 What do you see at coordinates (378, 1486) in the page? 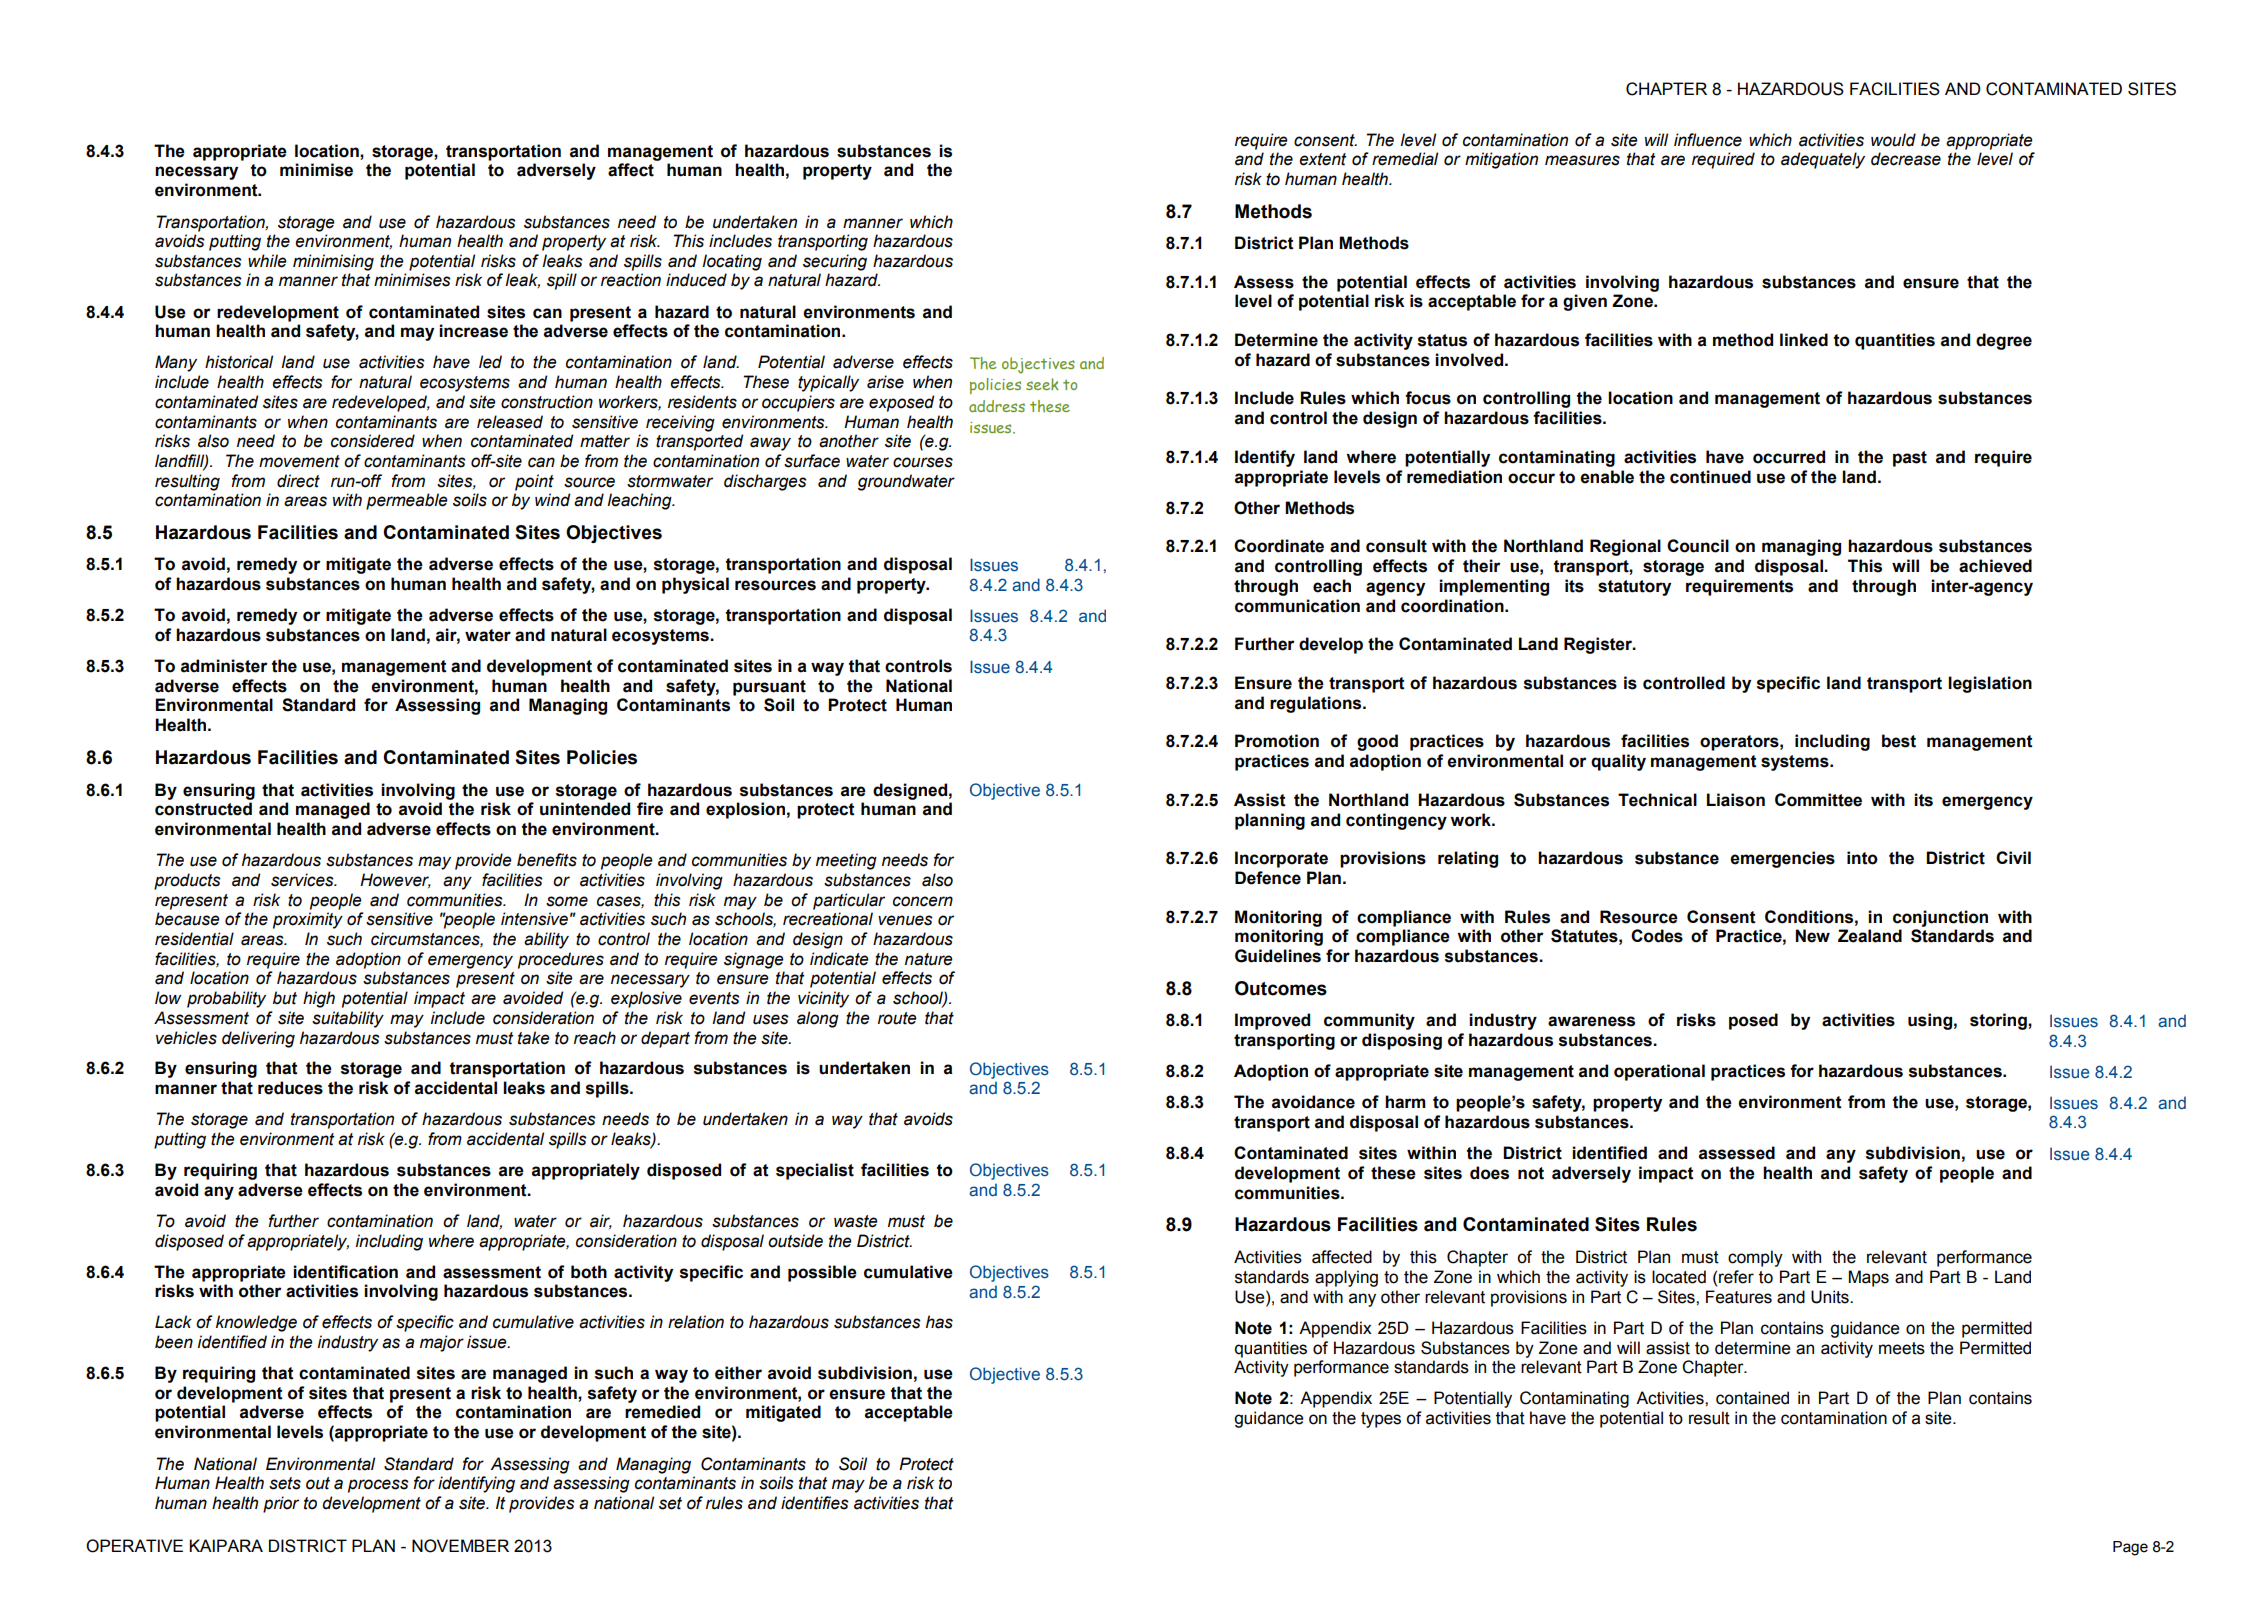
I see `process` at bounding box center [378, 1486].
